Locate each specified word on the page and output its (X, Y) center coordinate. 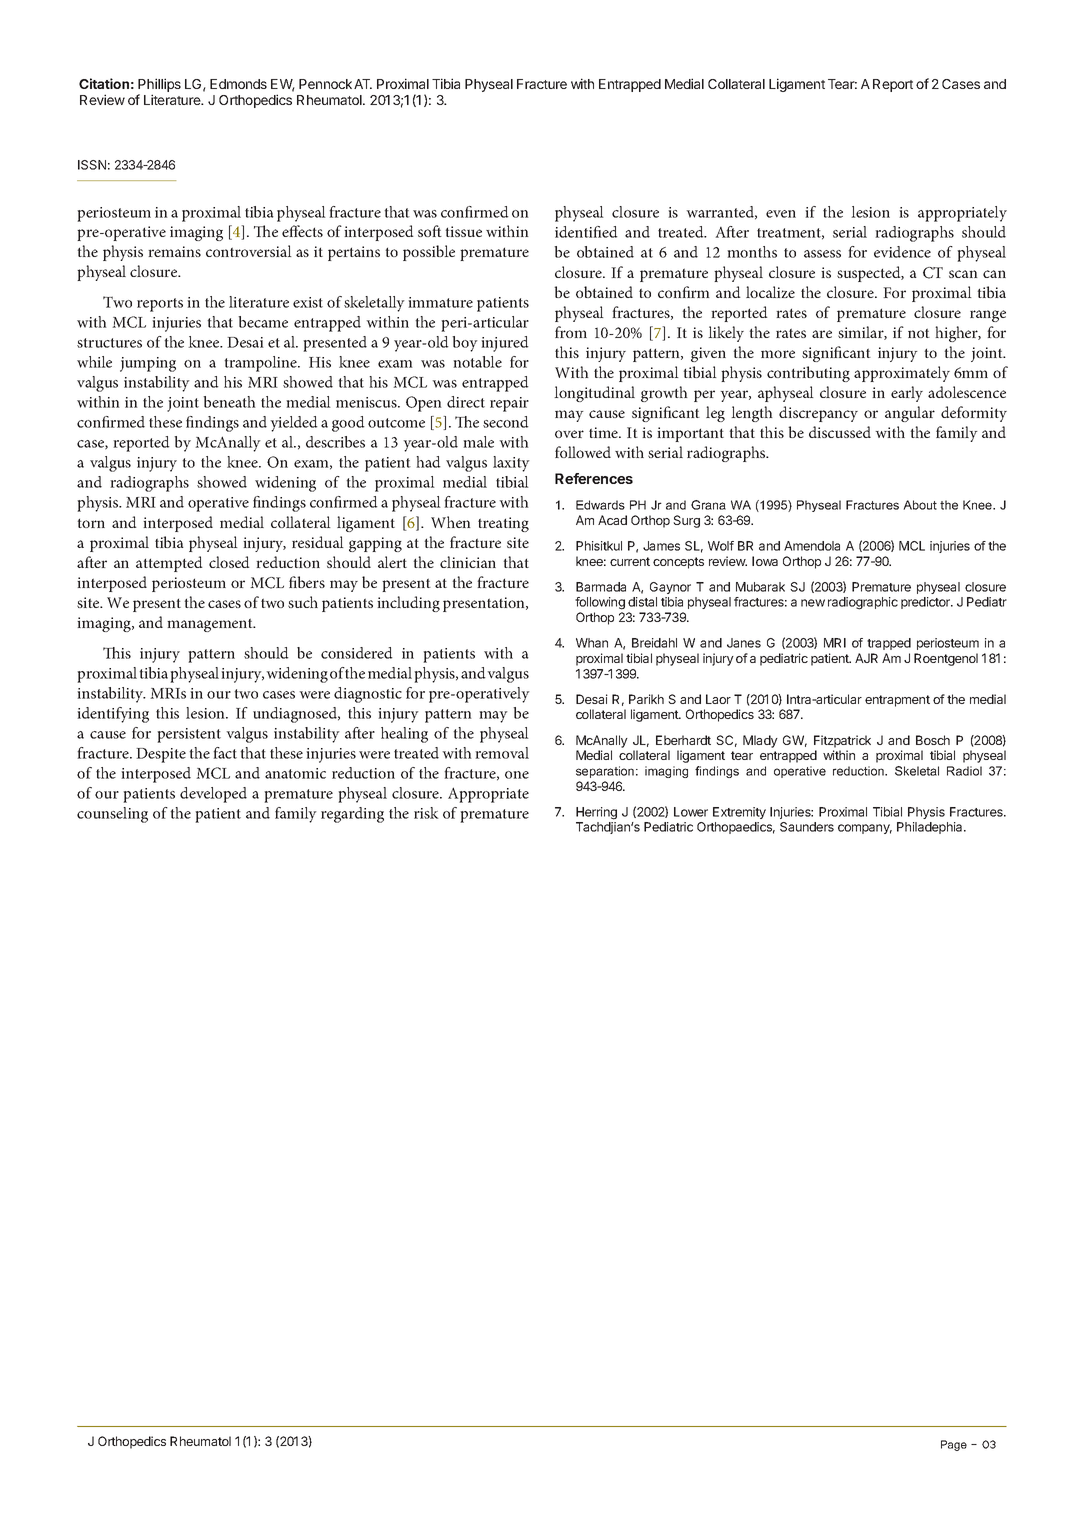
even (781, 214)
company (865, 829)
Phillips (159, 85)
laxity (511, 464)
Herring (596, 813)
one (517, 775)
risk (426, 813)
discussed (840, 432)
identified (586, 232)
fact (225, 753)
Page (954, 1445)
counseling (112, 815)
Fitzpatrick (842, 741)
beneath (229, 402)
